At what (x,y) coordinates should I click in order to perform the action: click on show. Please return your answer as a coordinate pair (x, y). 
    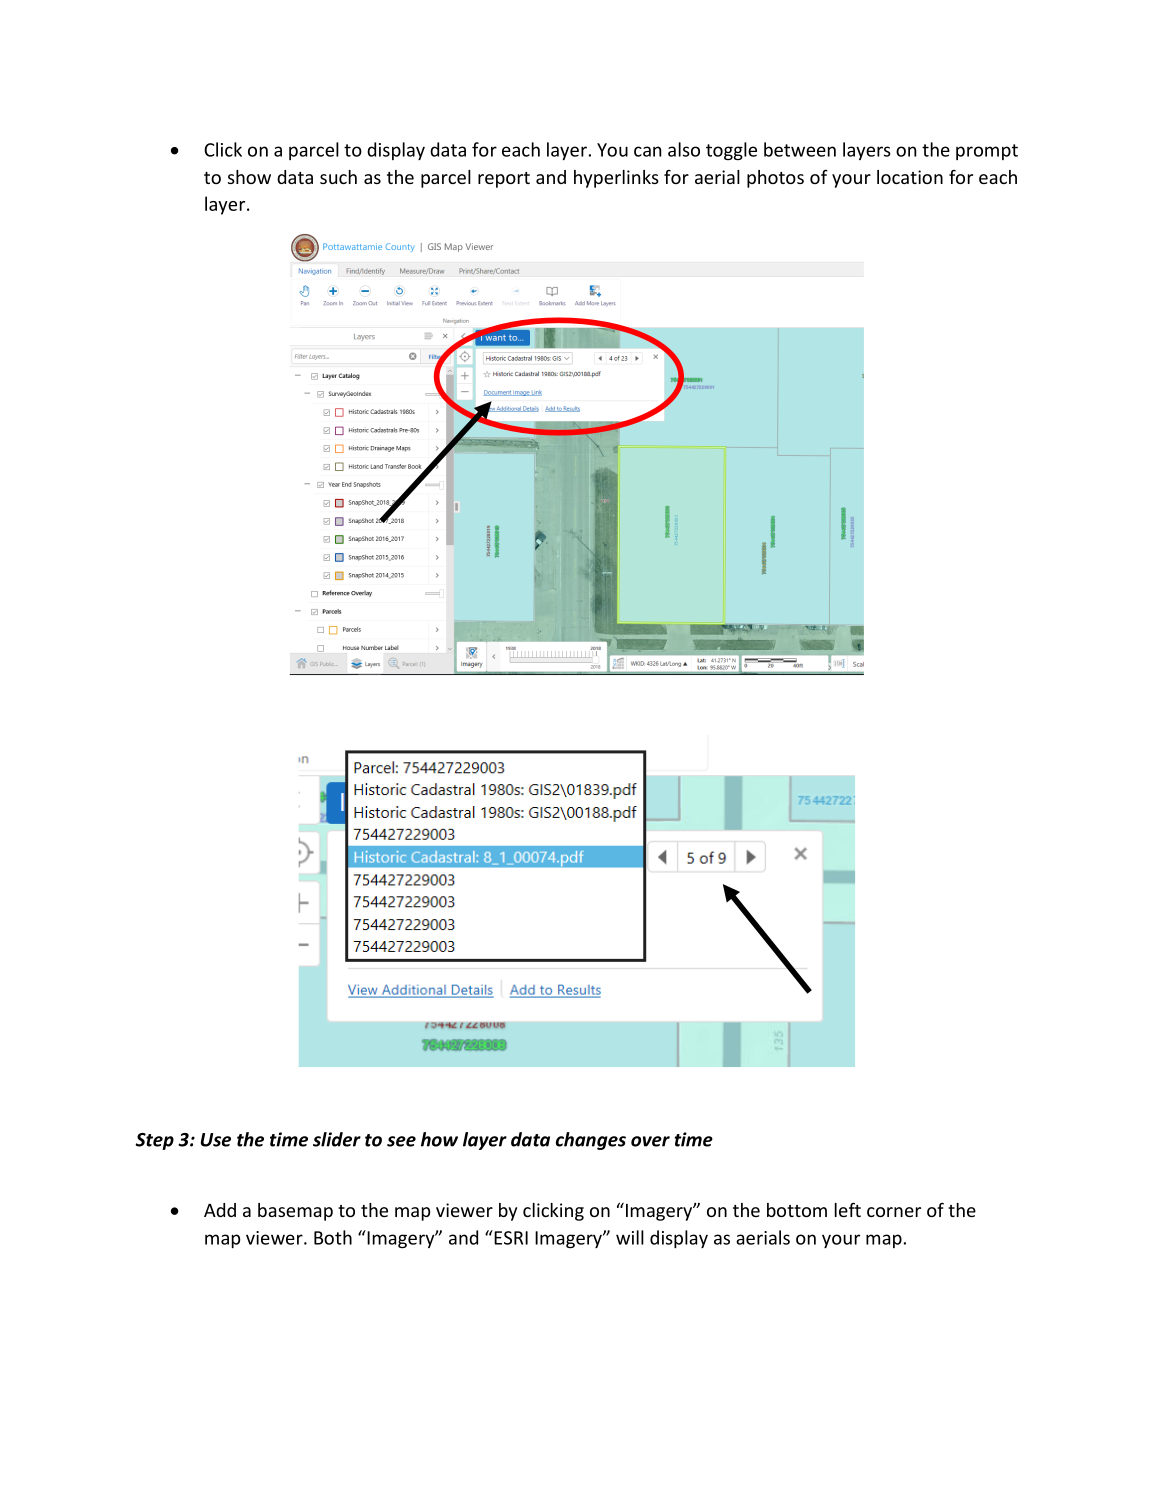
    Looking at the image, I should click on (249, 177).
